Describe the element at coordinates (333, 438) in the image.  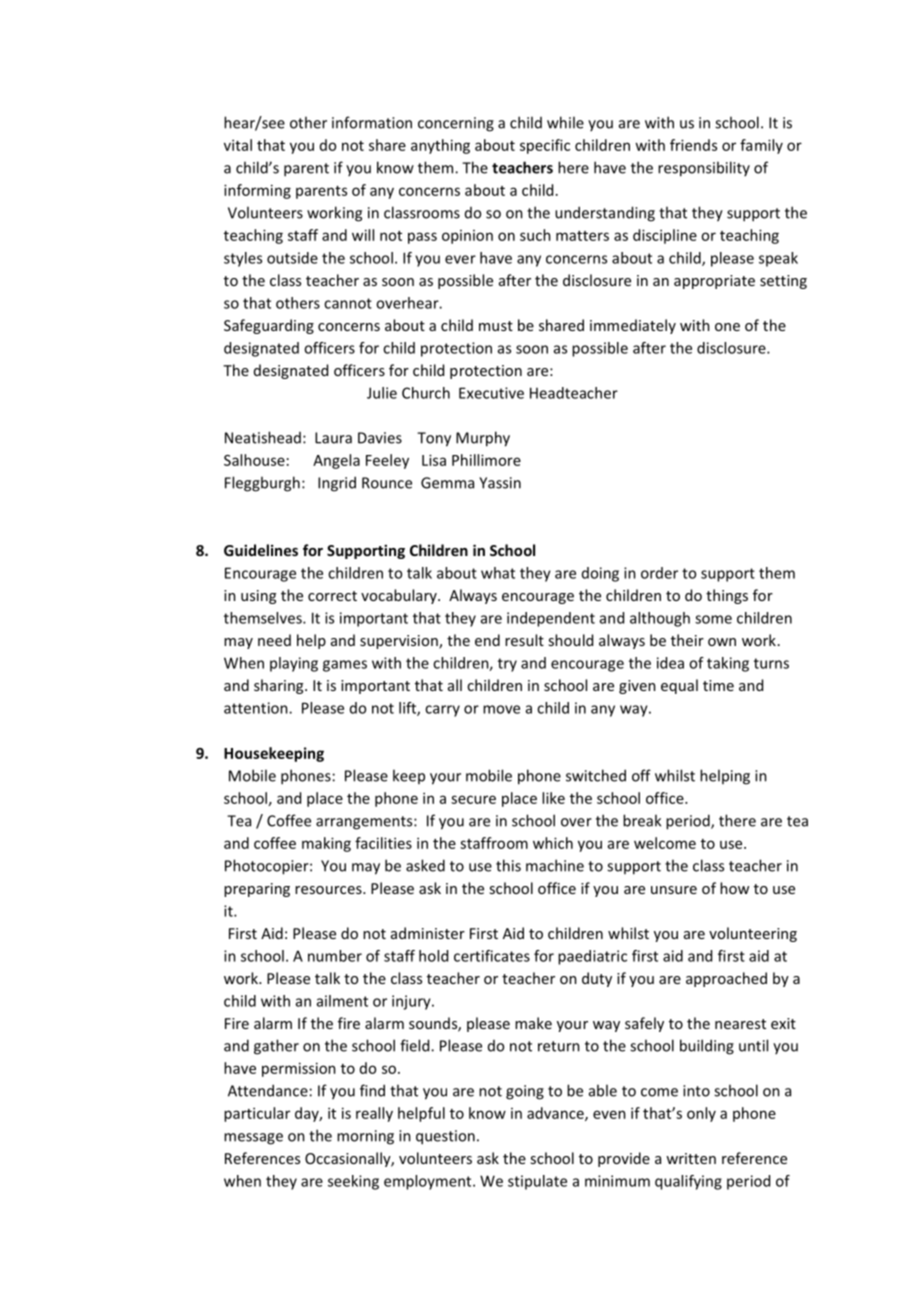
I see `Laura` at that location.
